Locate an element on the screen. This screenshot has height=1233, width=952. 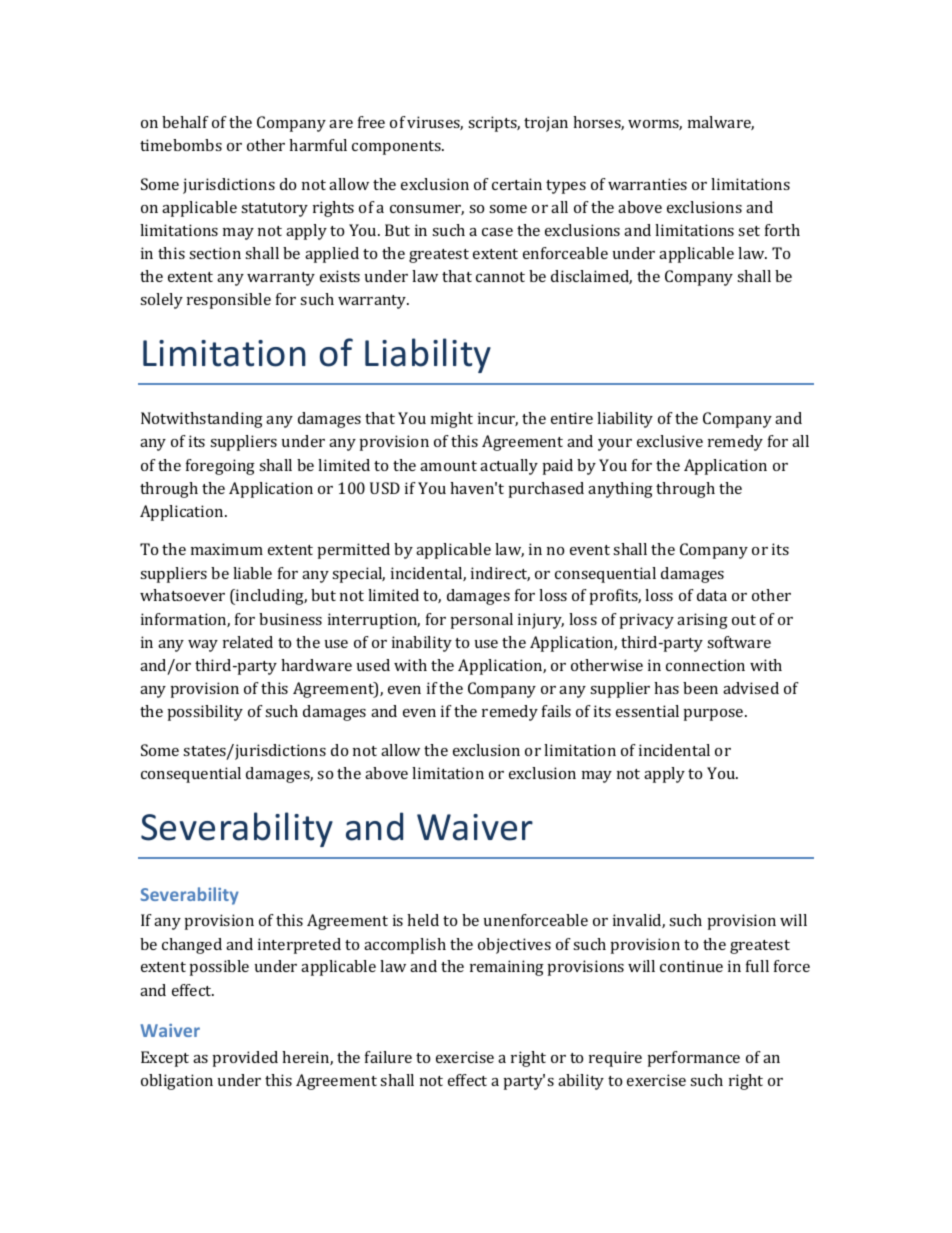
changed is located at coordinates (192, 946).
